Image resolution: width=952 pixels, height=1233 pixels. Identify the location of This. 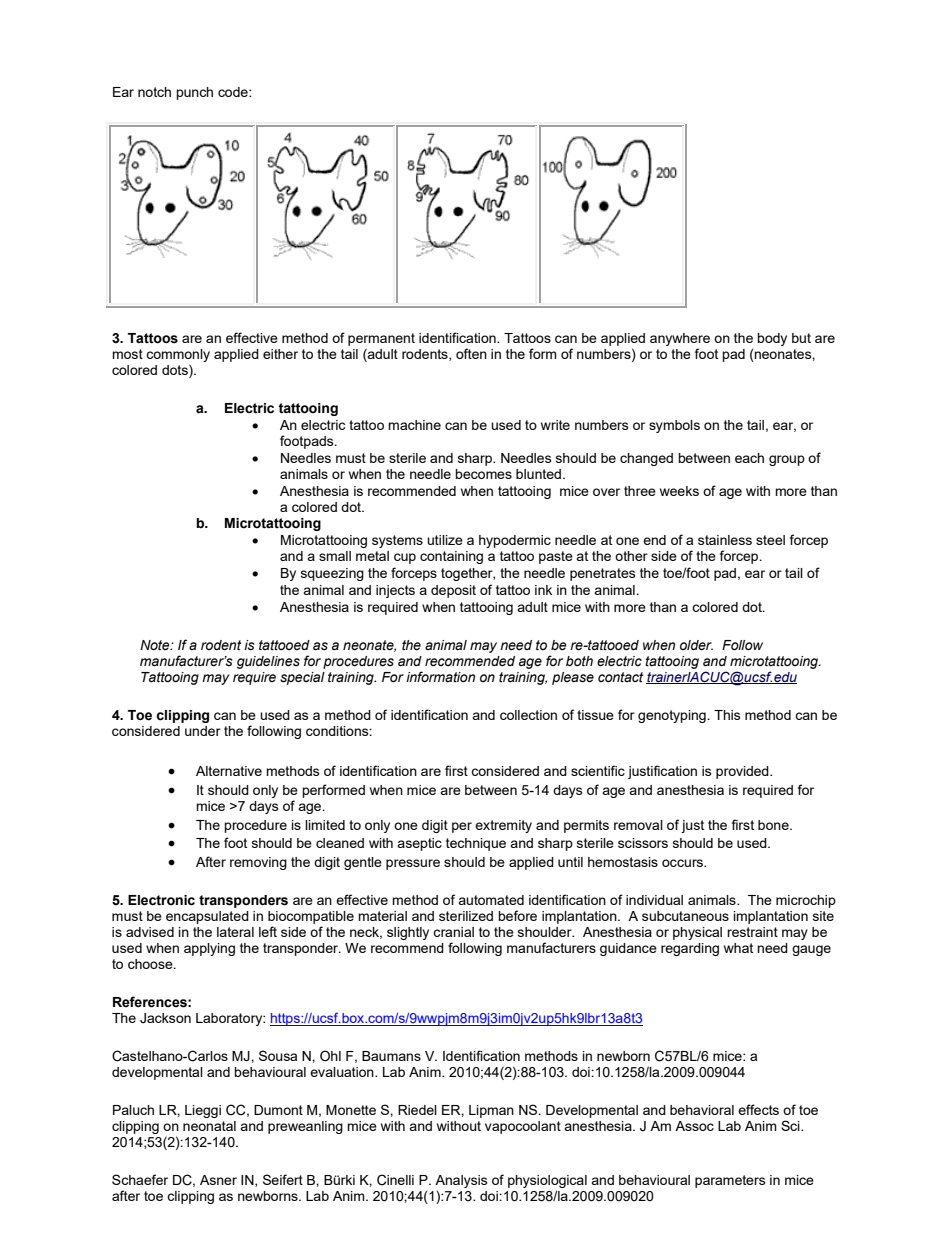
(727, 715).
